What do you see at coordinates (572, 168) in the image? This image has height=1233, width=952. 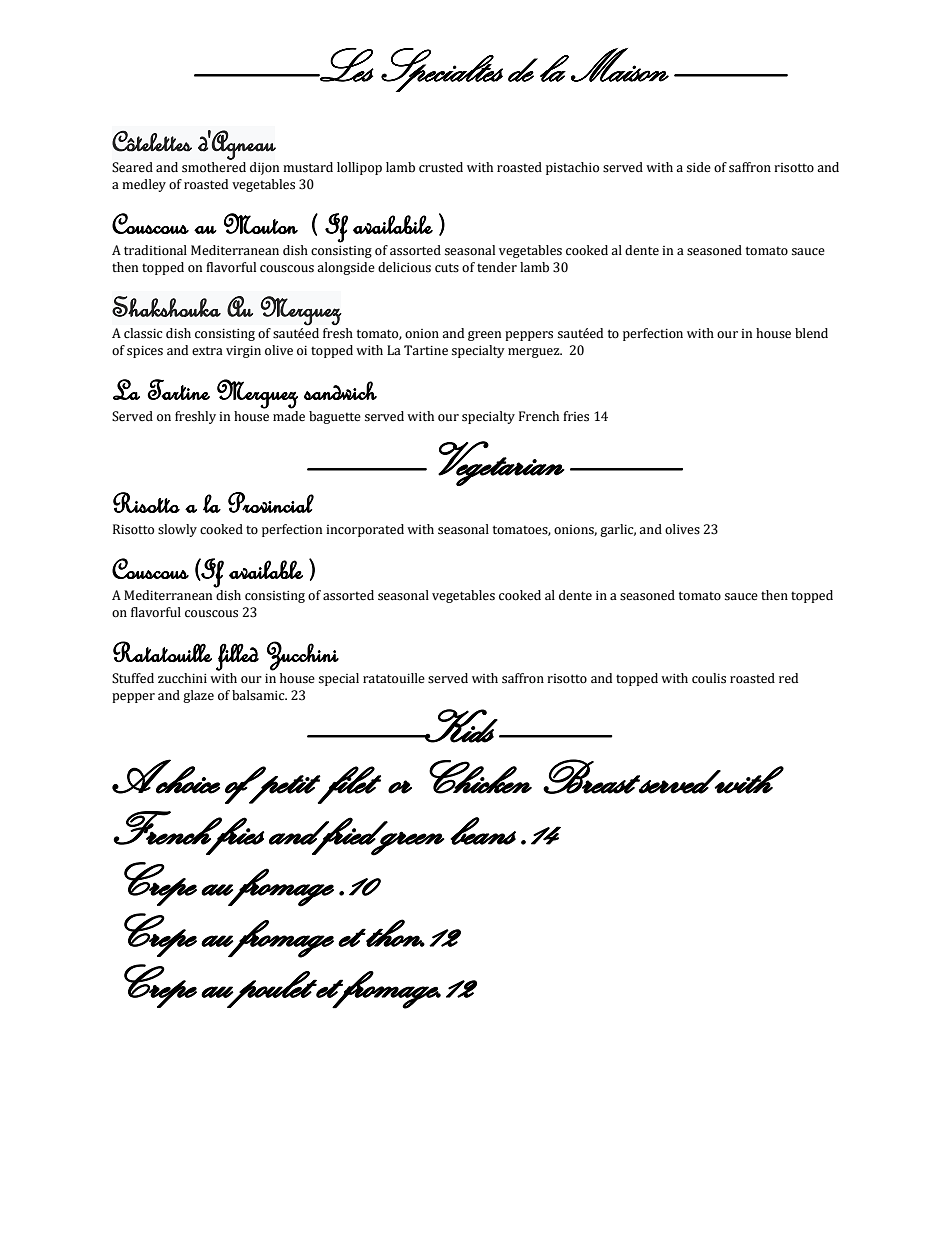 I see `pistachio` at bounding box center [572, 168].
